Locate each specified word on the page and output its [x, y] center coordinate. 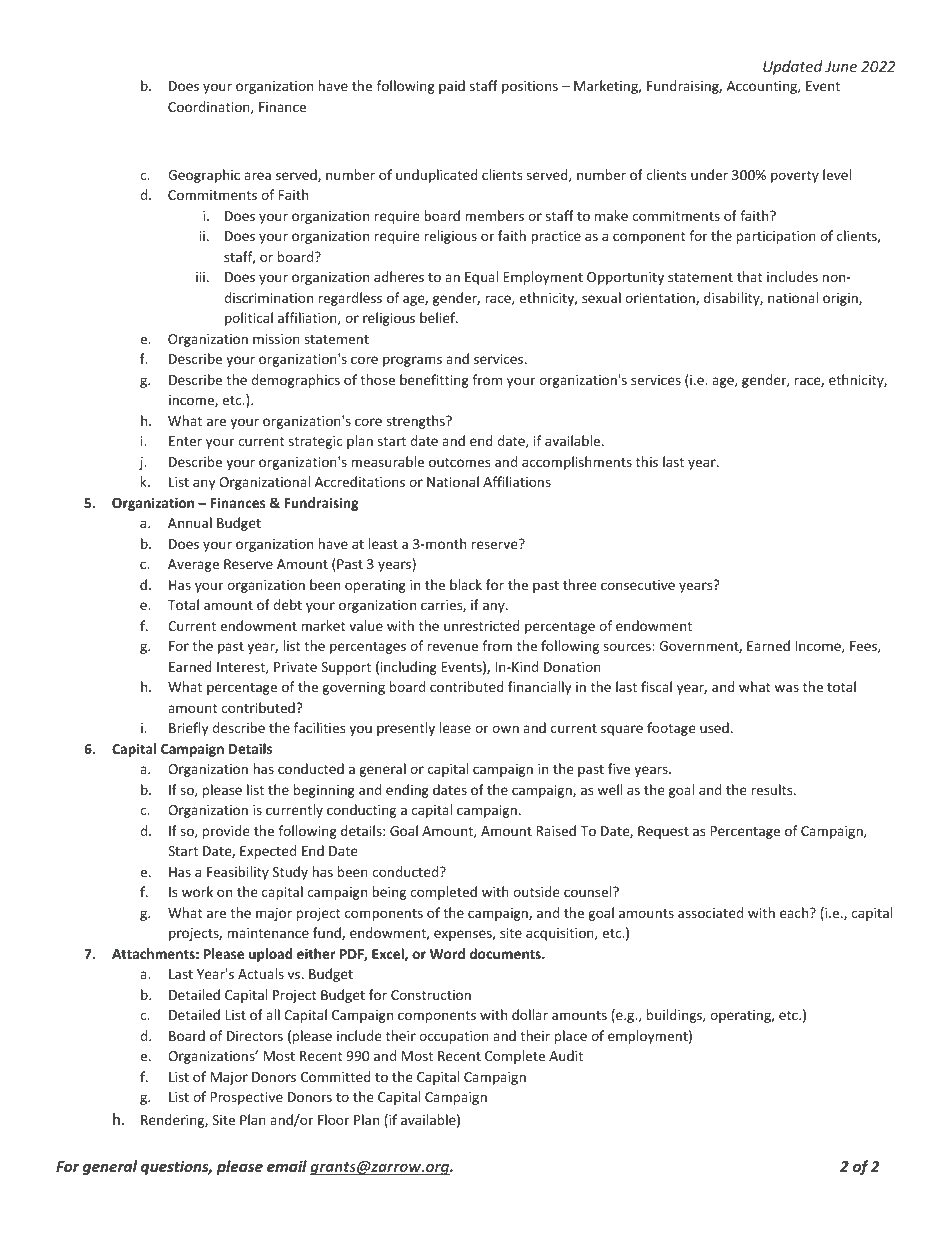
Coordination [210, 107]
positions [530, 87]
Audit [566, 1055]
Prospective [247, 1098]
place [571, 1037]
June [841, 66]
